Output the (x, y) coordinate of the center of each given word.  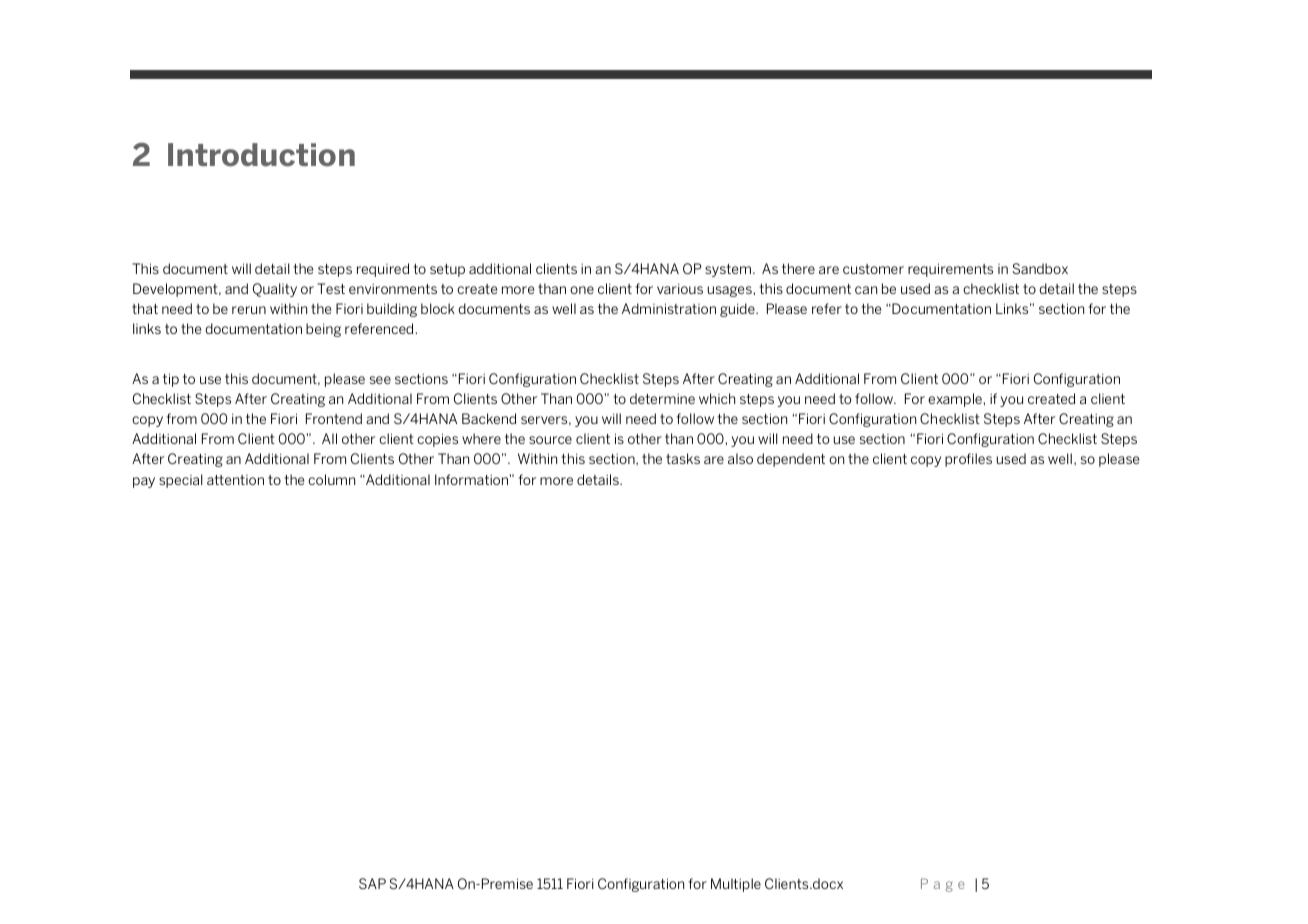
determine (662, 398)
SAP (372, 883)
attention (235, 480)
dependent (791, 460)
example (956, 400)
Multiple (736, 885)
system (728, 270)
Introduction (261, 155)
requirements (950, 270)
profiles (968, 460)
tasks (683, 458)
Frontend (334, 418)
